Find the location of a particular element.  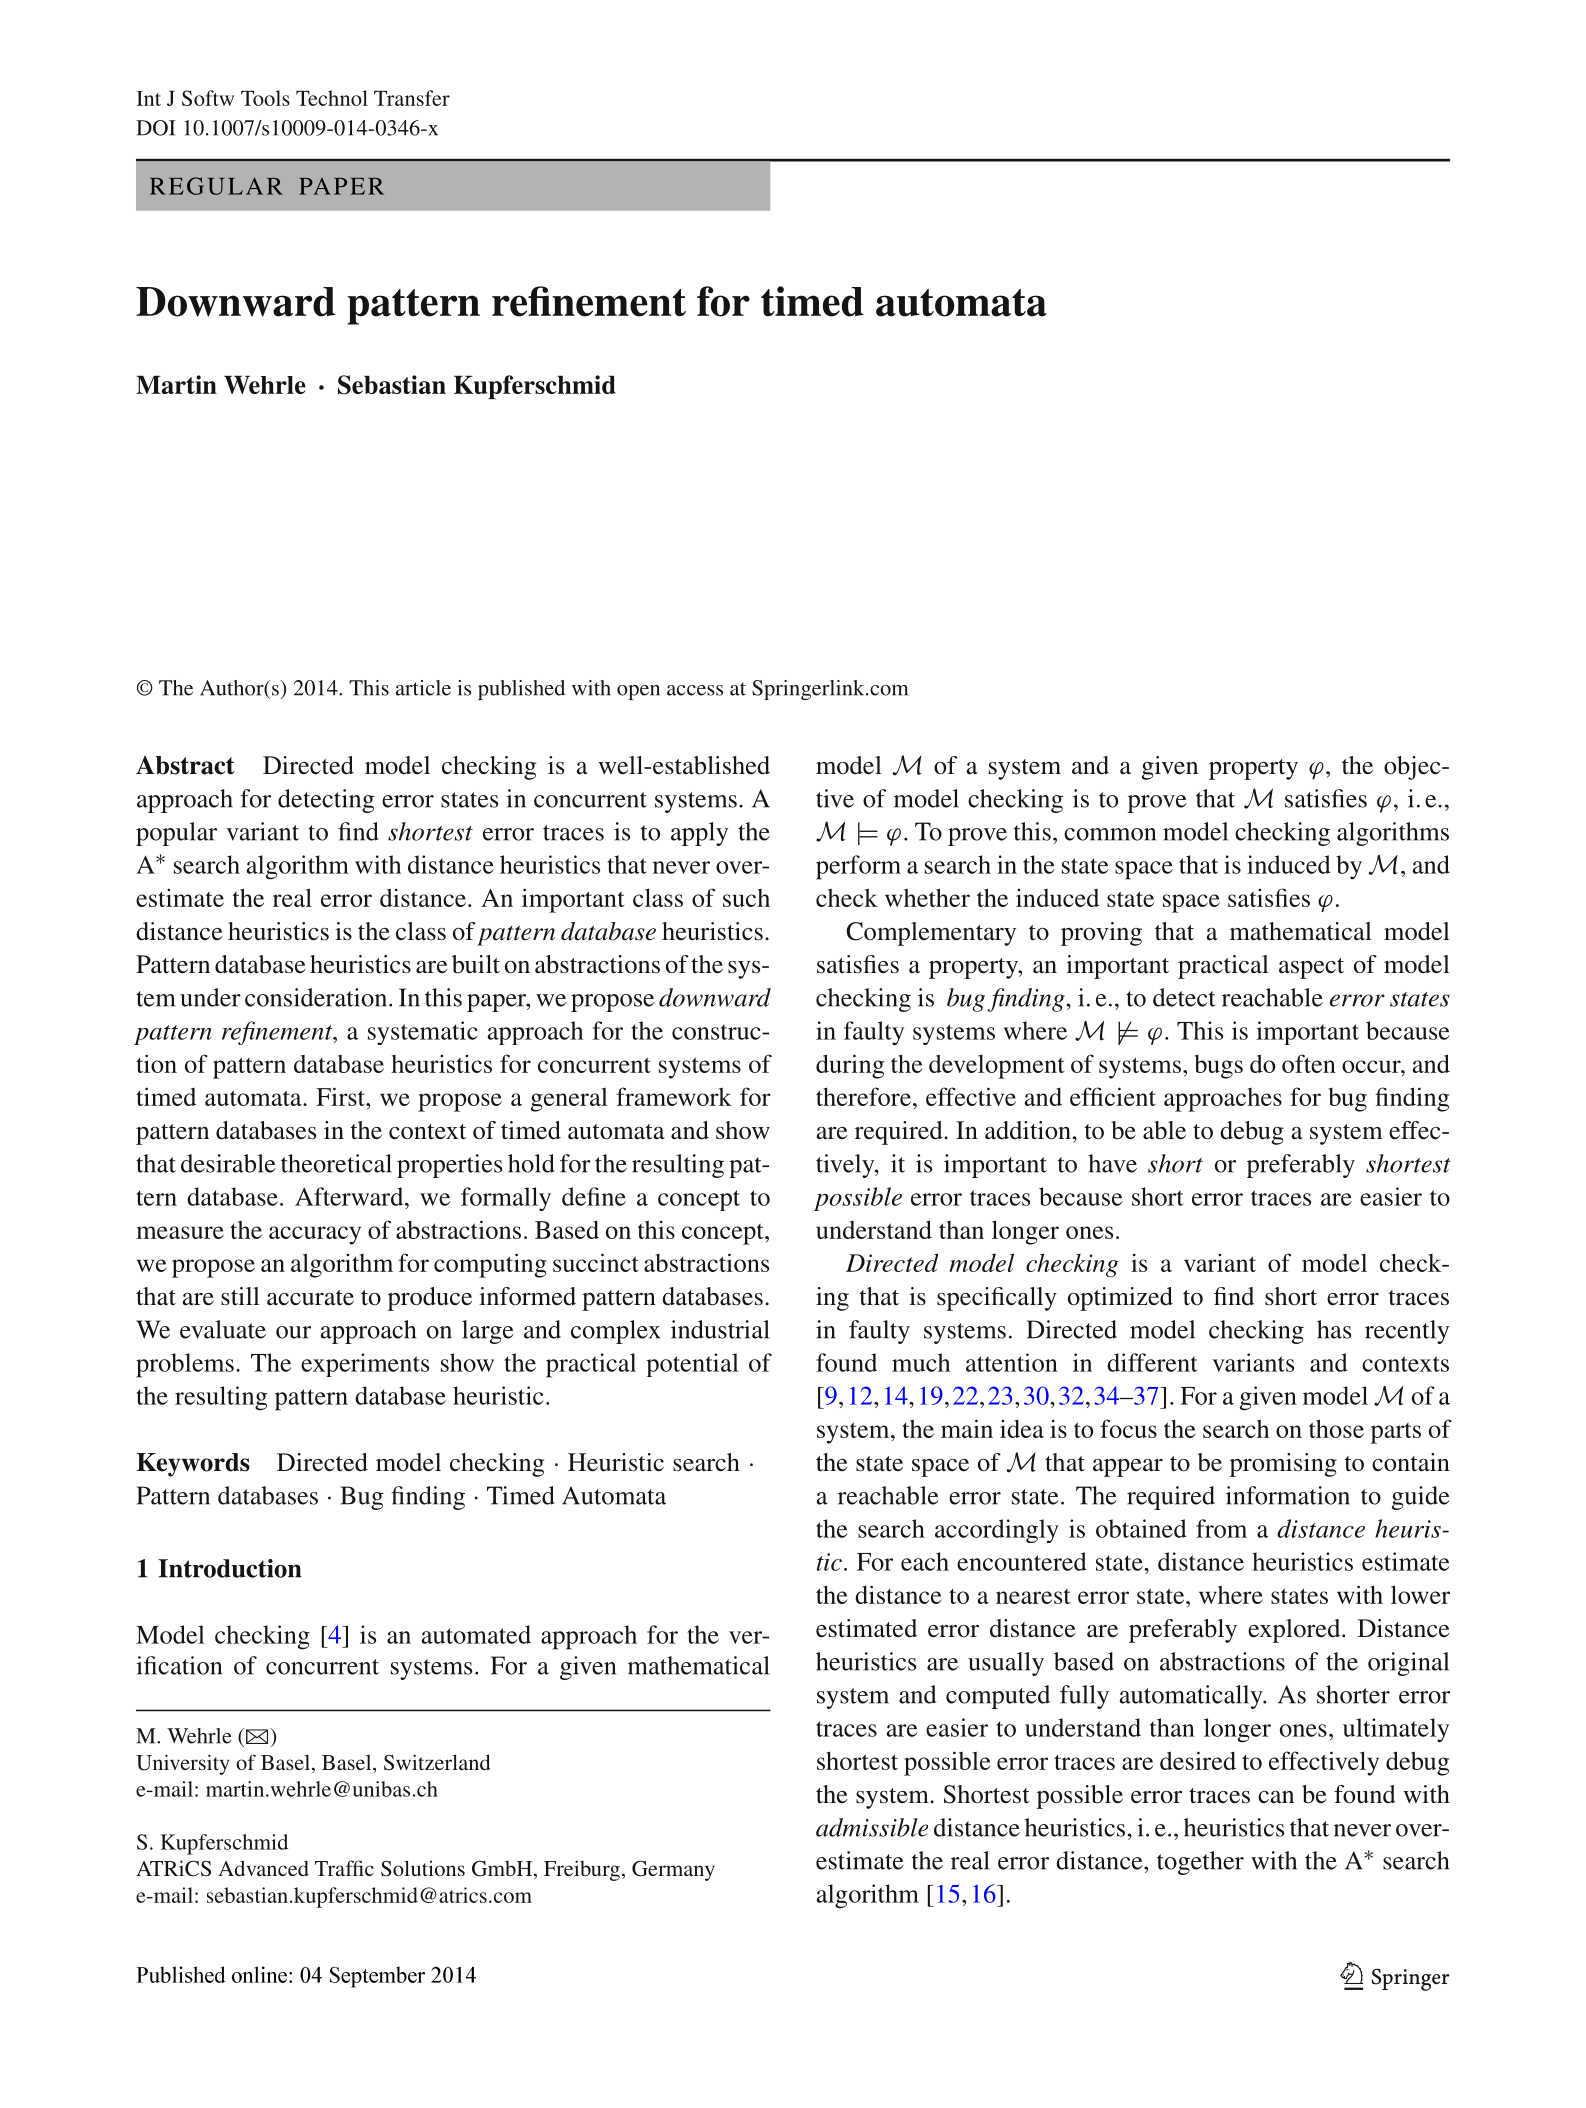

promising is located at coordinates (1283, 1465).
